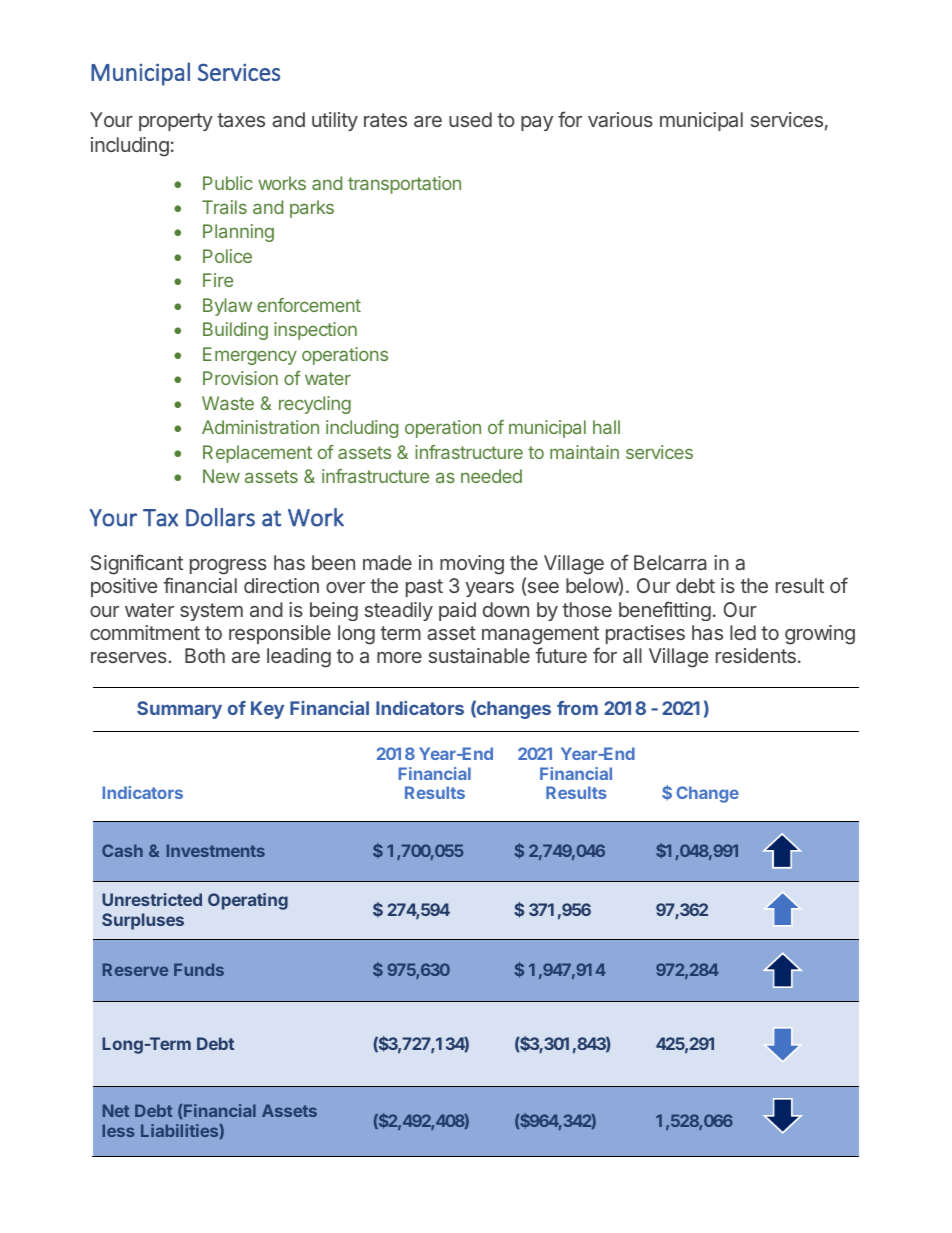 The height and width of the screenshot is (1233, 952). I want to click on residents, so click(756, 655).
